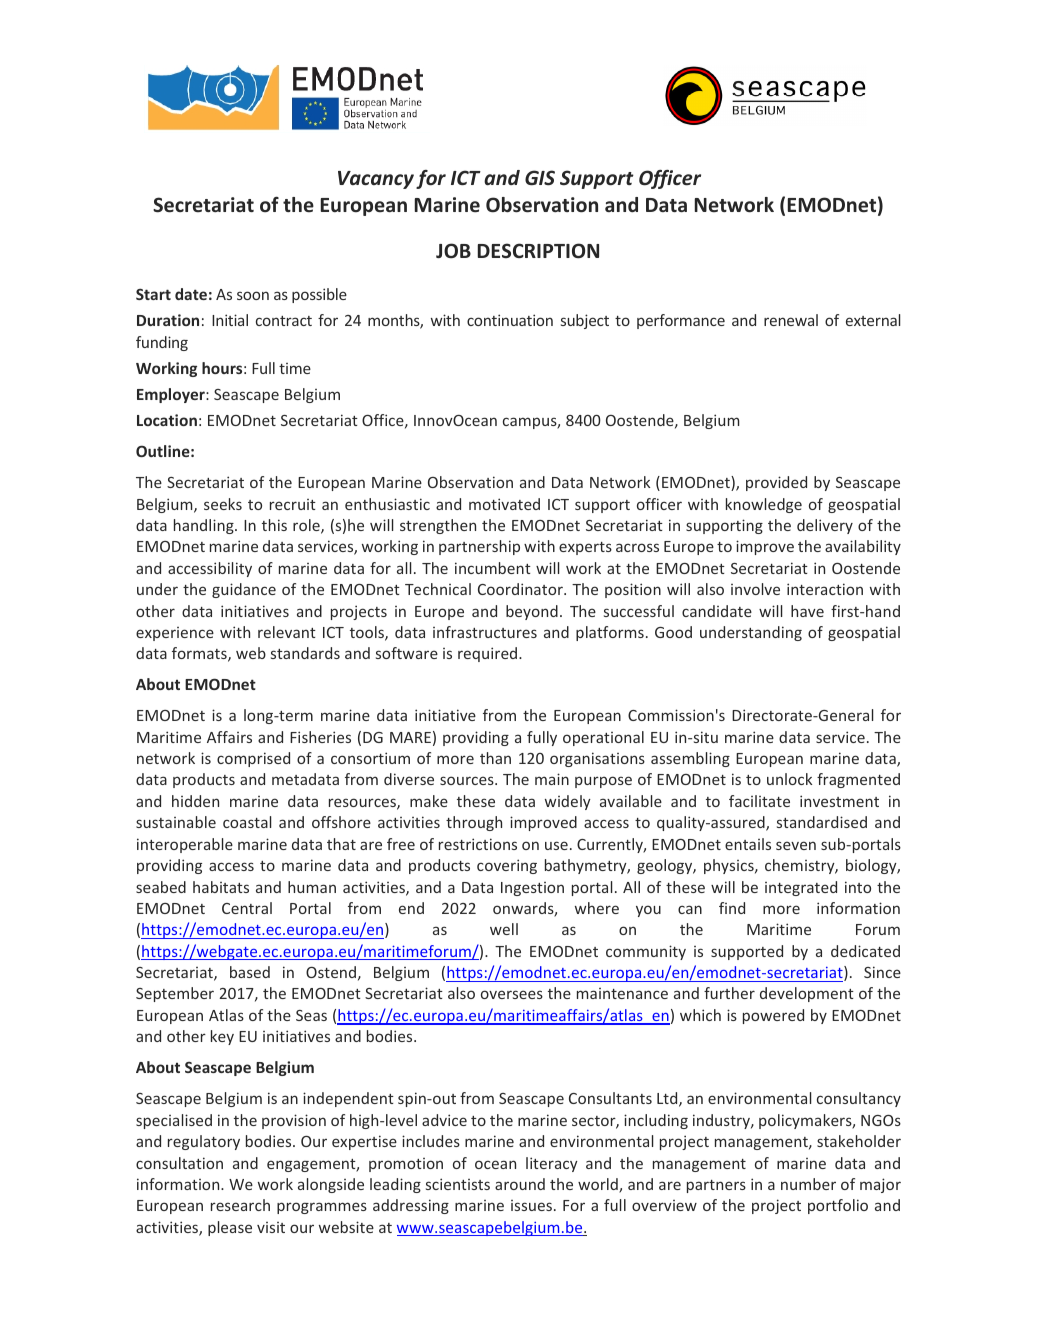 This screenshot has width=1037, height=1342. I want to click on number, so click(808, 1184).
